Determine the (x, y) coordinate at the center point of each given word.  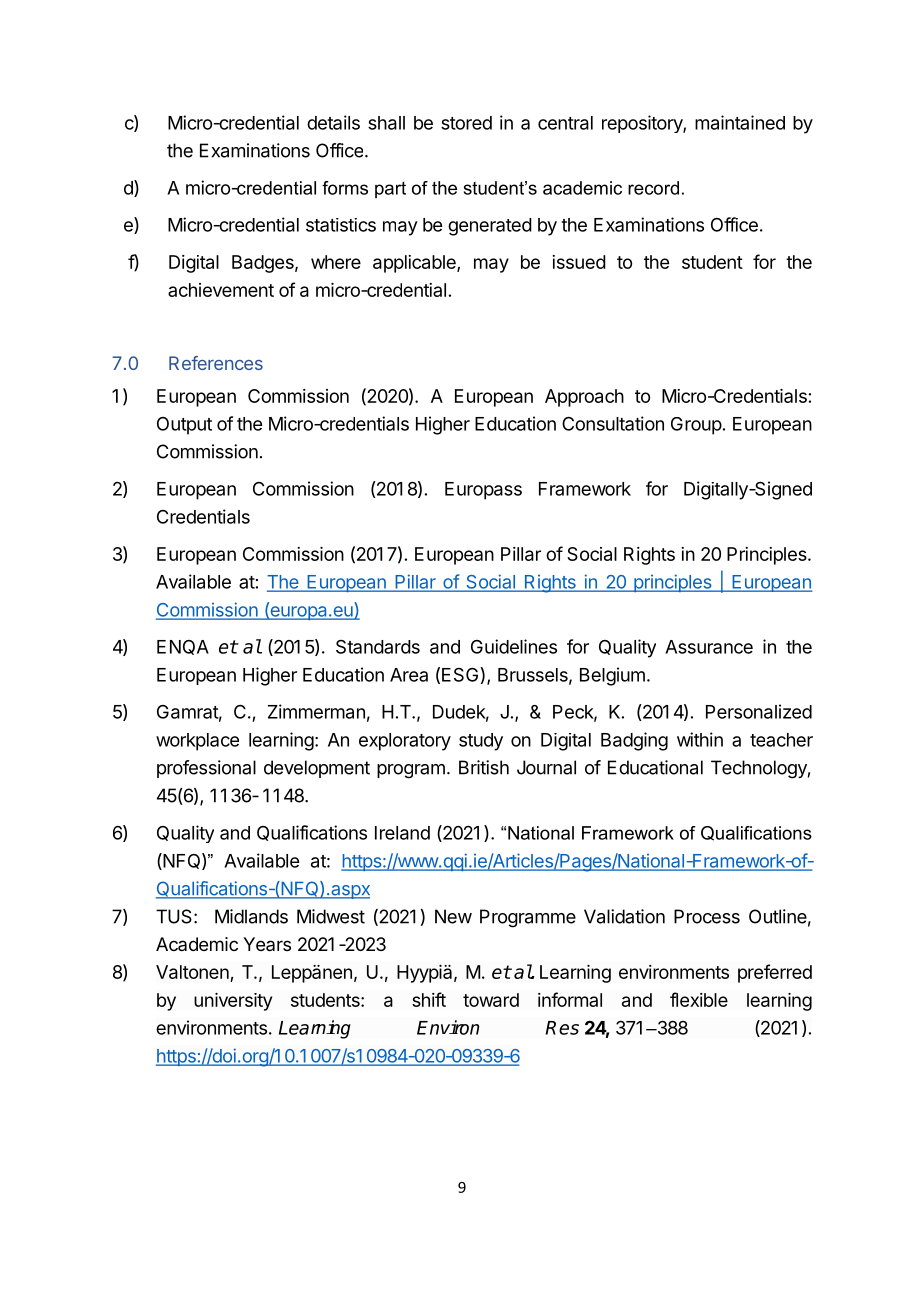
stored (466, 123)
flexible (699, 999)
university (233, 1002)
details (333, 122)
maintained (740, 122)
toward (491, 1000)
